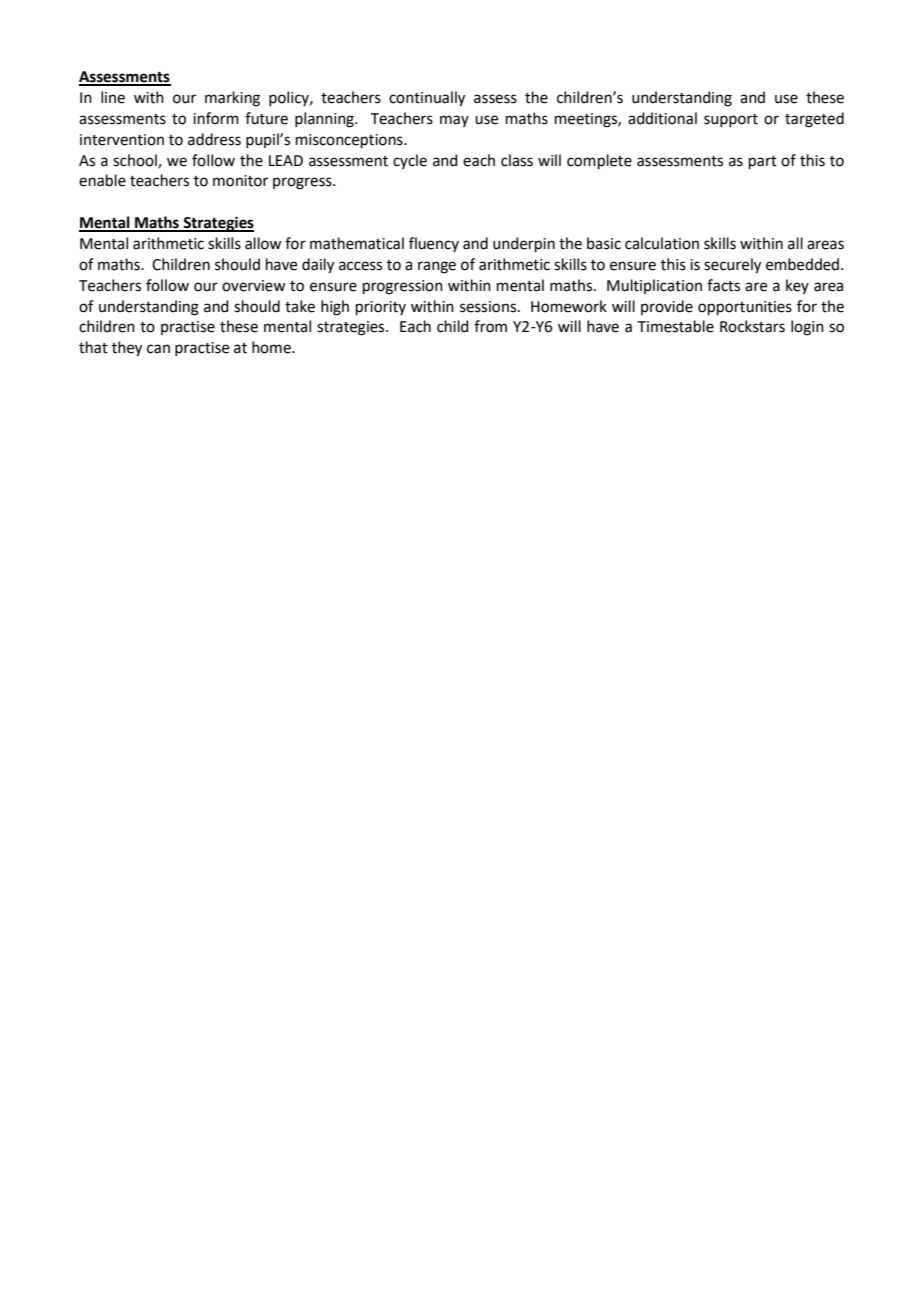 The height and width of the screenshot is (1308, 924). Describe the element at coordinates (263, 243) in the screenshot. I see `allow` at that location.
